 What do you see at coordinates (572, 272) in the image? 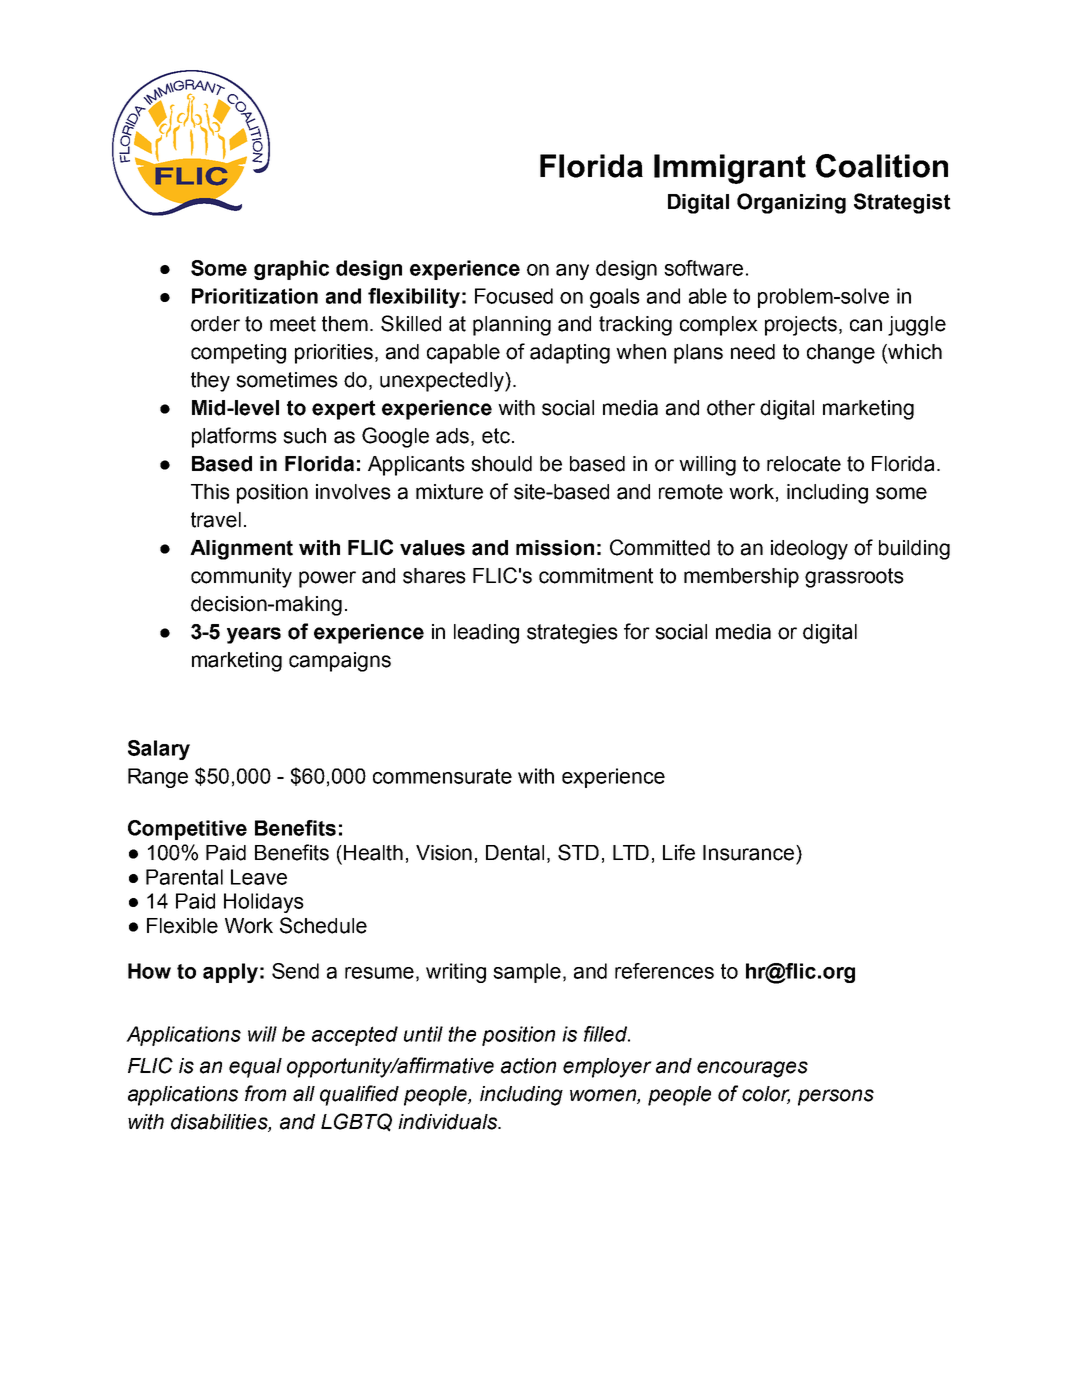
I see `any` at bounding box center [572, 272].
